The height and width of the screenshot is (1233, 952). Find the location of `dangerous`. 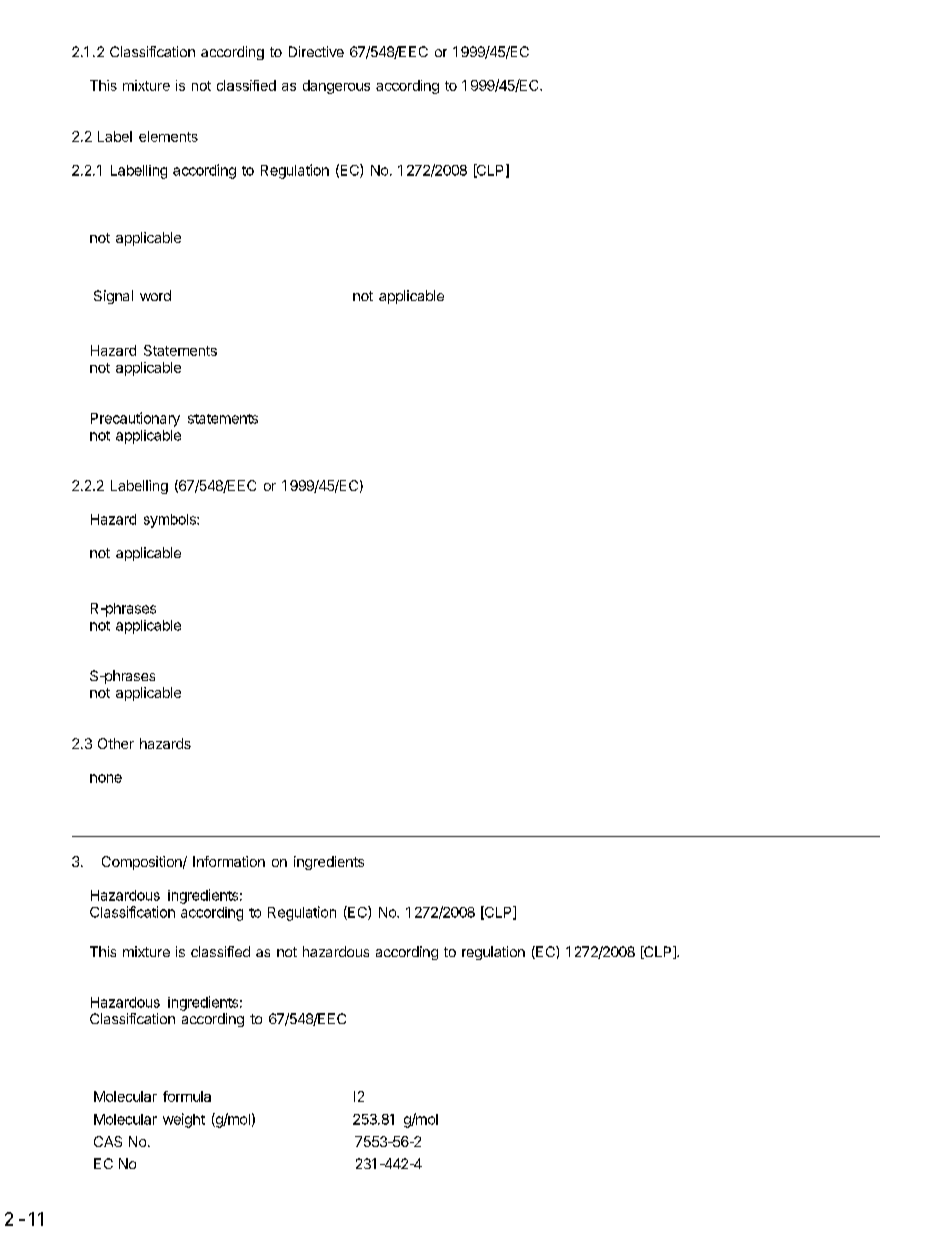

dangerous is located at coordinates (336, 87).
